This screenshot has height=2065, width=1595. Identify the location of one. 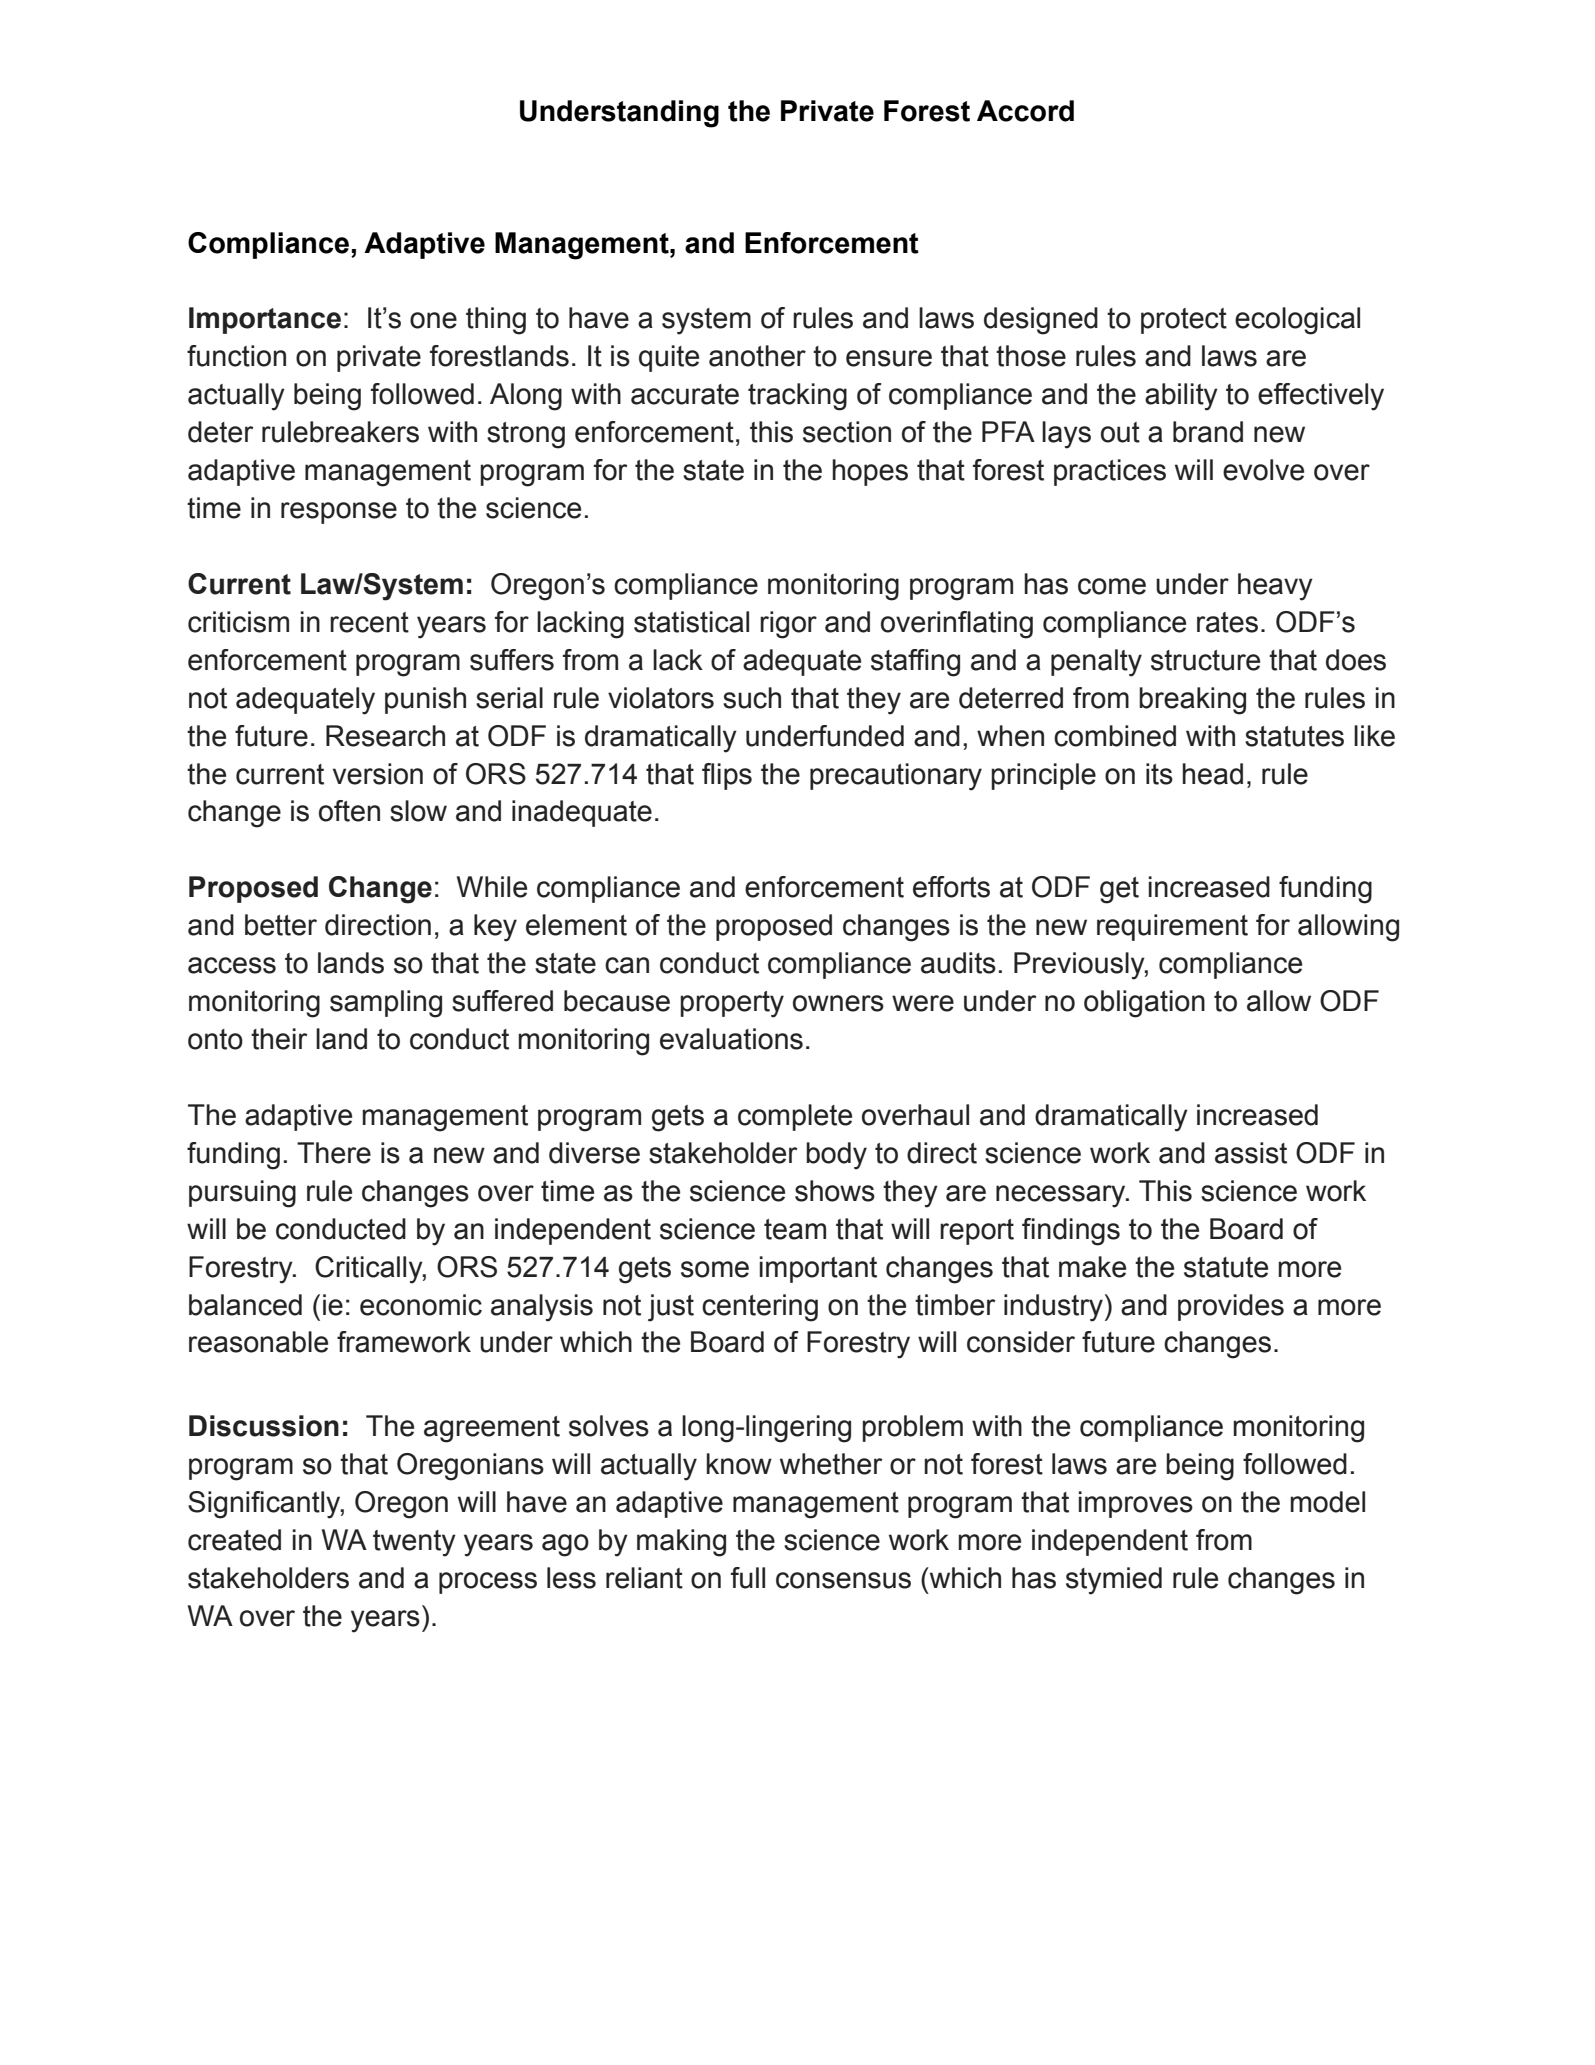
(433, 320).
